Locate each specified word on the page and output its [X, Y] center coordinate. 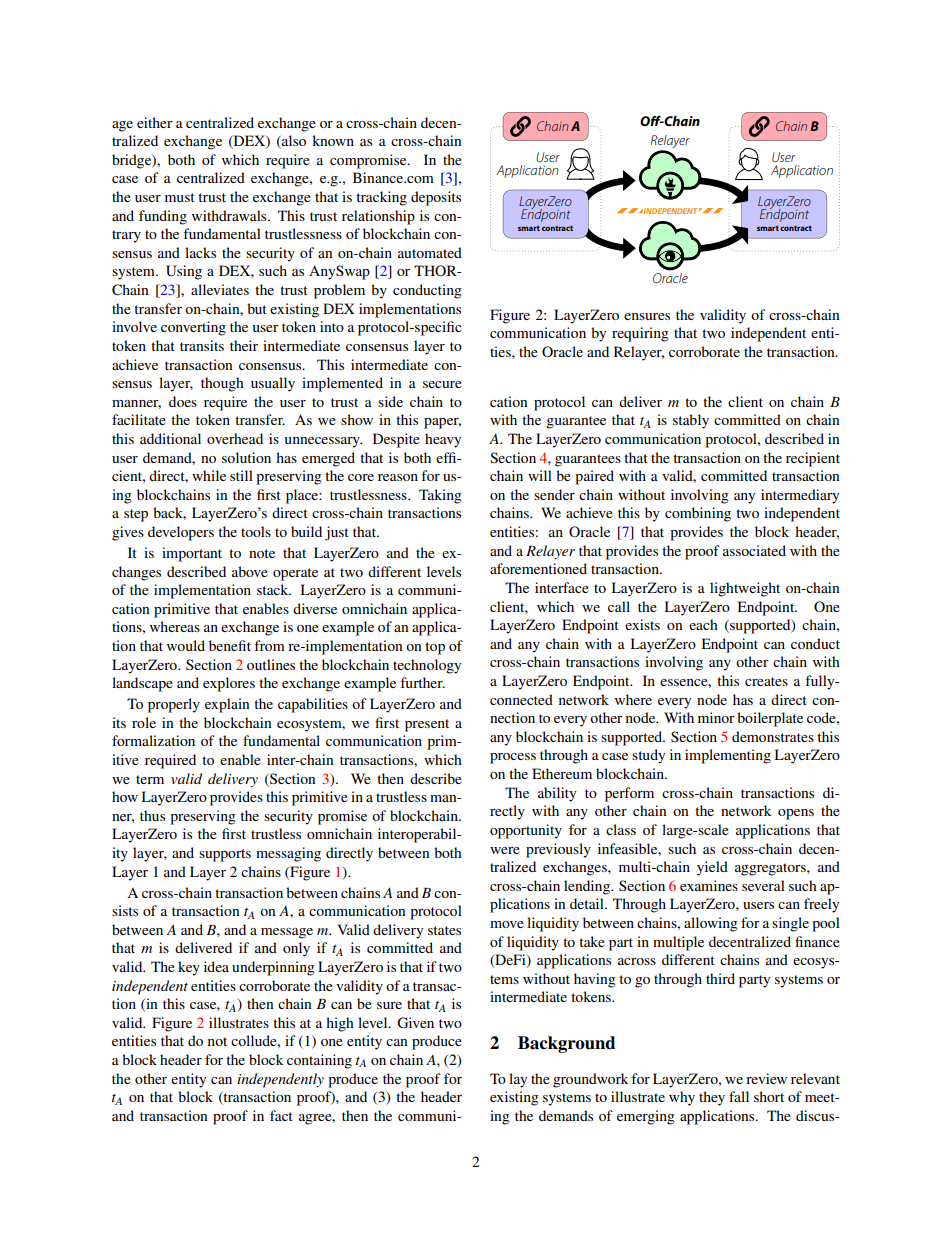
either [155, 122]
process [513, 758]
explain [227, 705]
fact [281, 1115]
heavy [443, 440]
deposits [436, 198]
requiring [640, 334]
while [209, 475]
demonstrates [773, 736]
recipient [813, 459]
